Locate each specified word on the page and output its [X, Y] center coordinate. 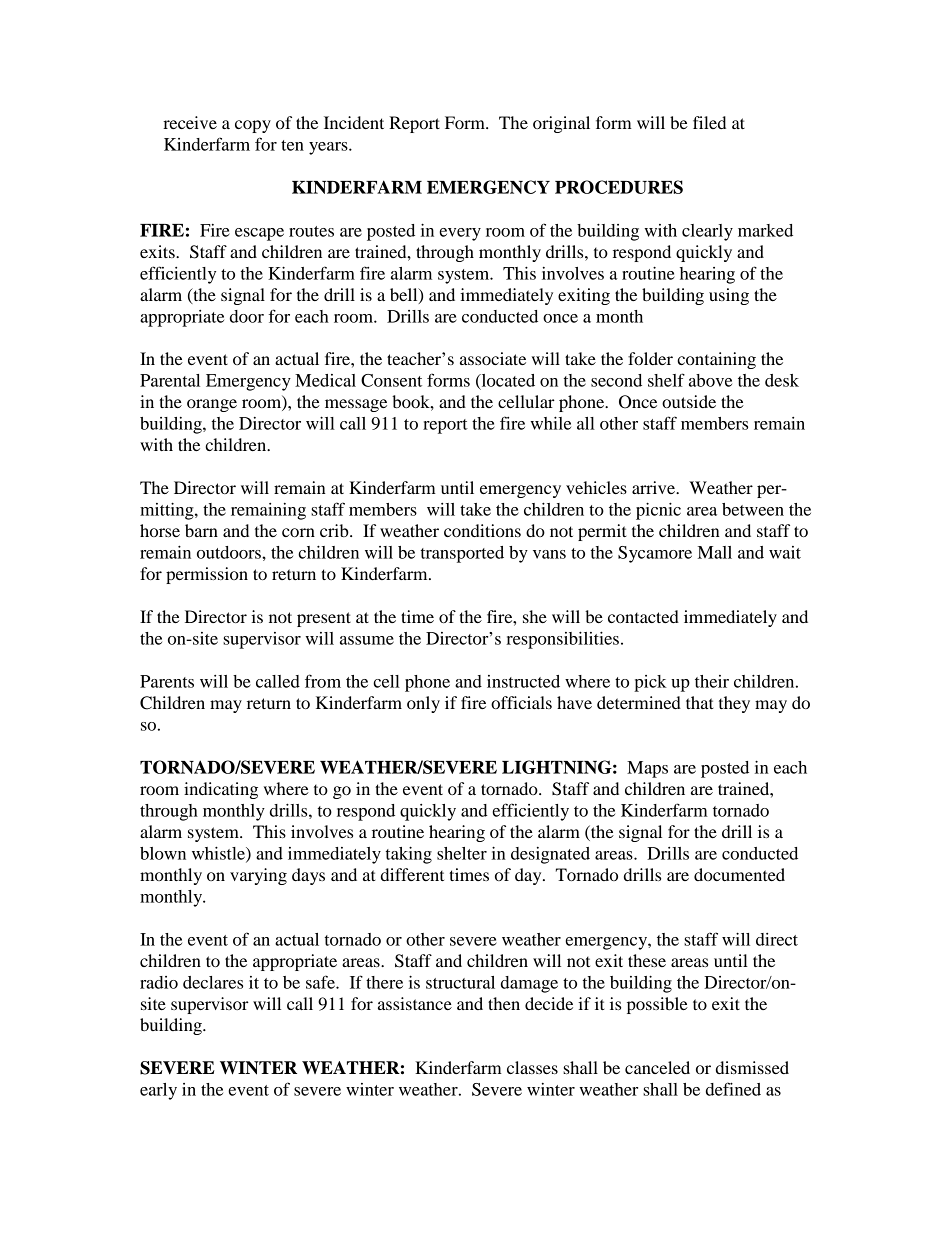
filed [709, 122]
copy [253, 126]
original [561, 124]
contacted [643, 616]
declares [213, 982]
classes [532, 1067]
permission [207, 575]
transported [462, 554]
